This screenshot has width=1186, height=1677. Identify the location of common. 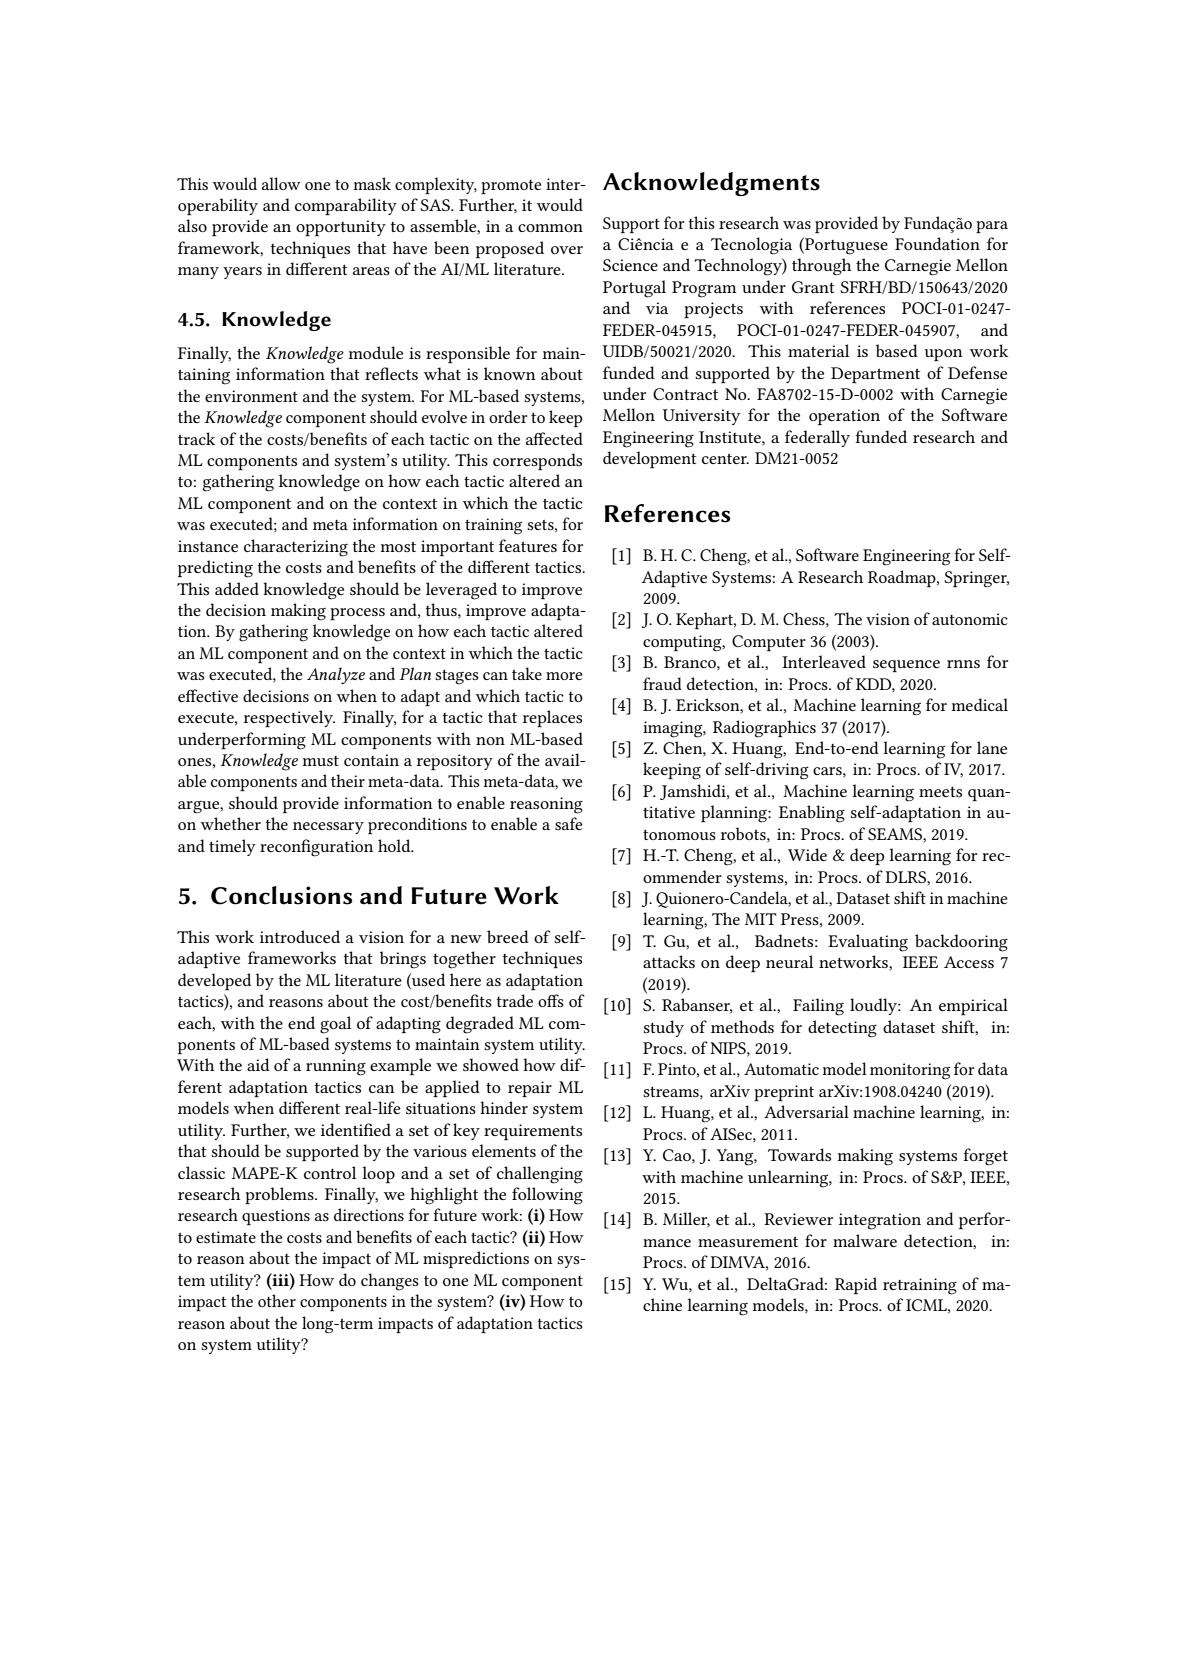
(550, 228).
